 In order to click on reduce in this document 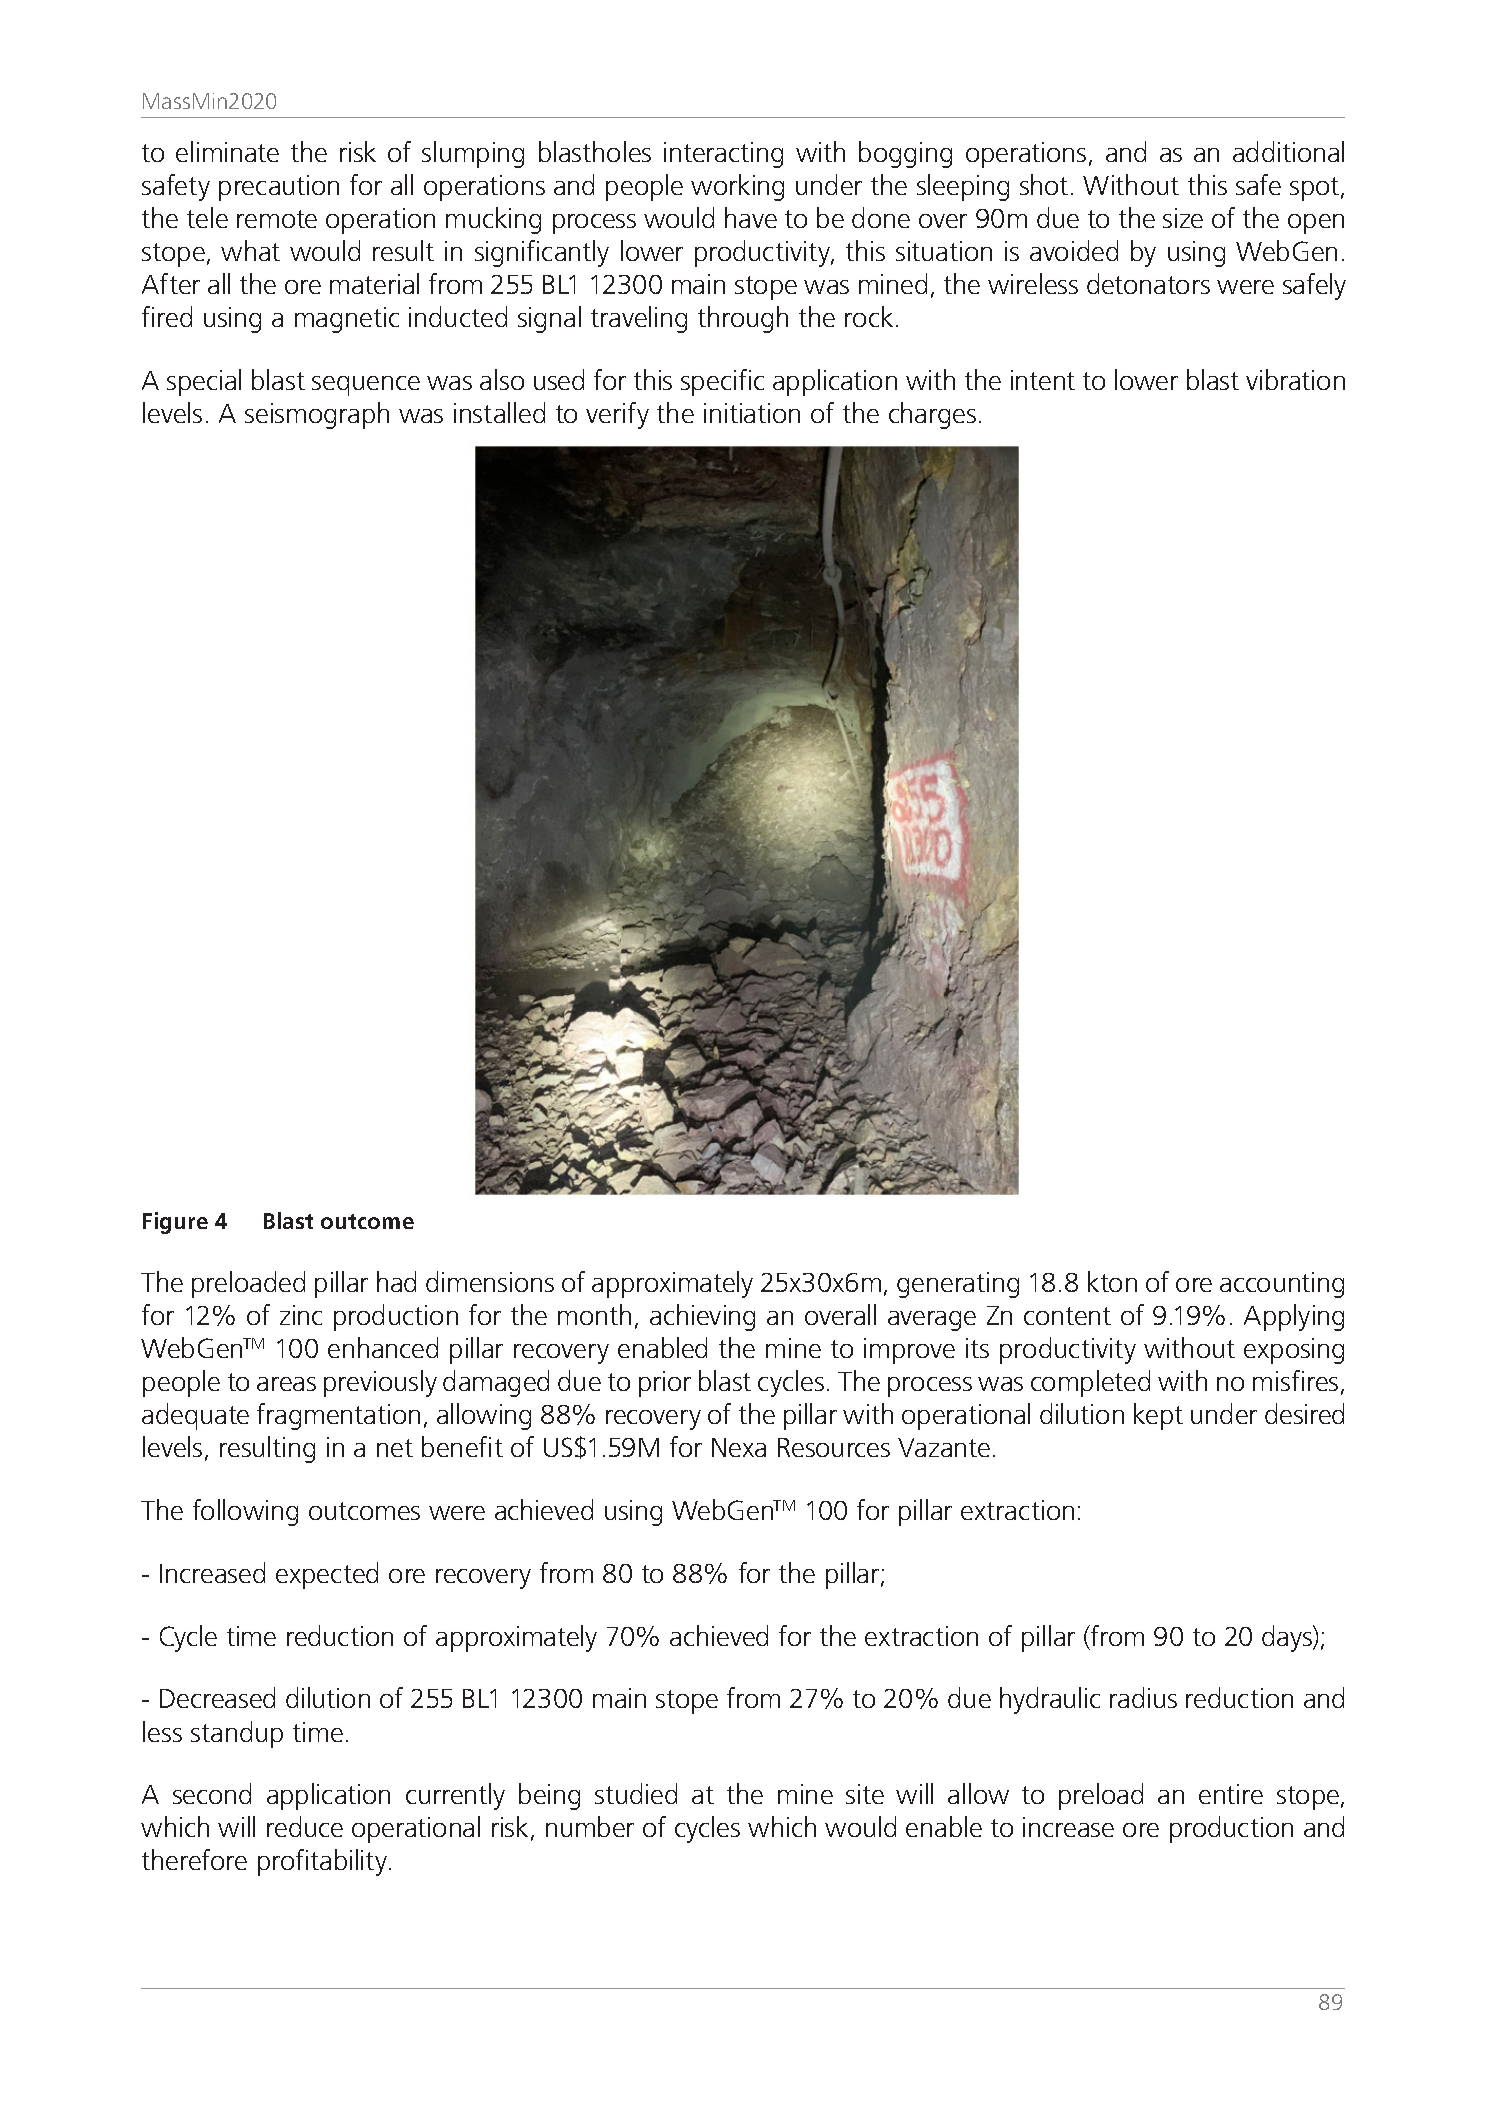, I will do `click(305, 1826)`.
